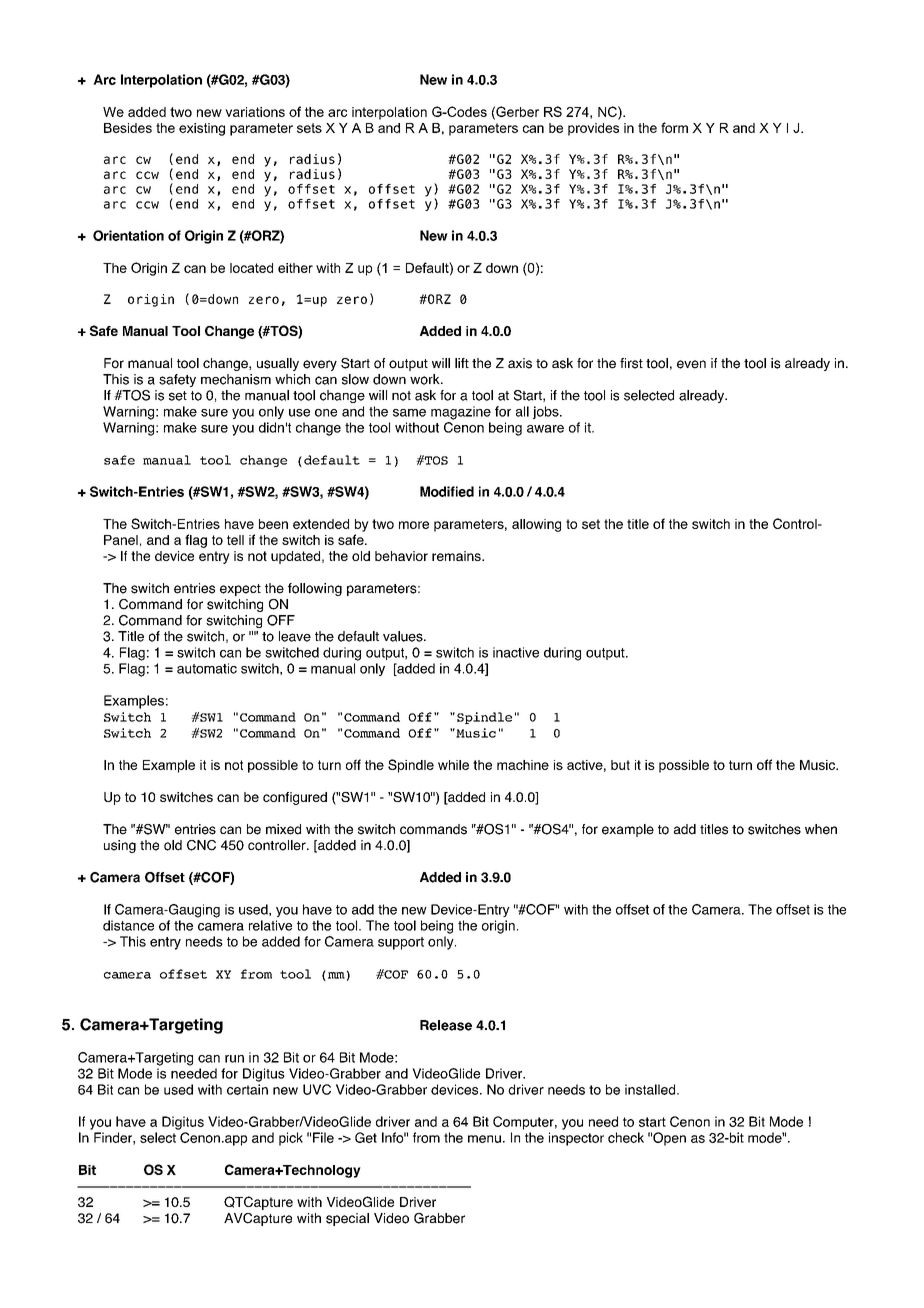 The width and height of the image is (924, 1308). What do you see at coordinates (593, 129) in the image?
I see `provides` at bounding box center [593, 129].
